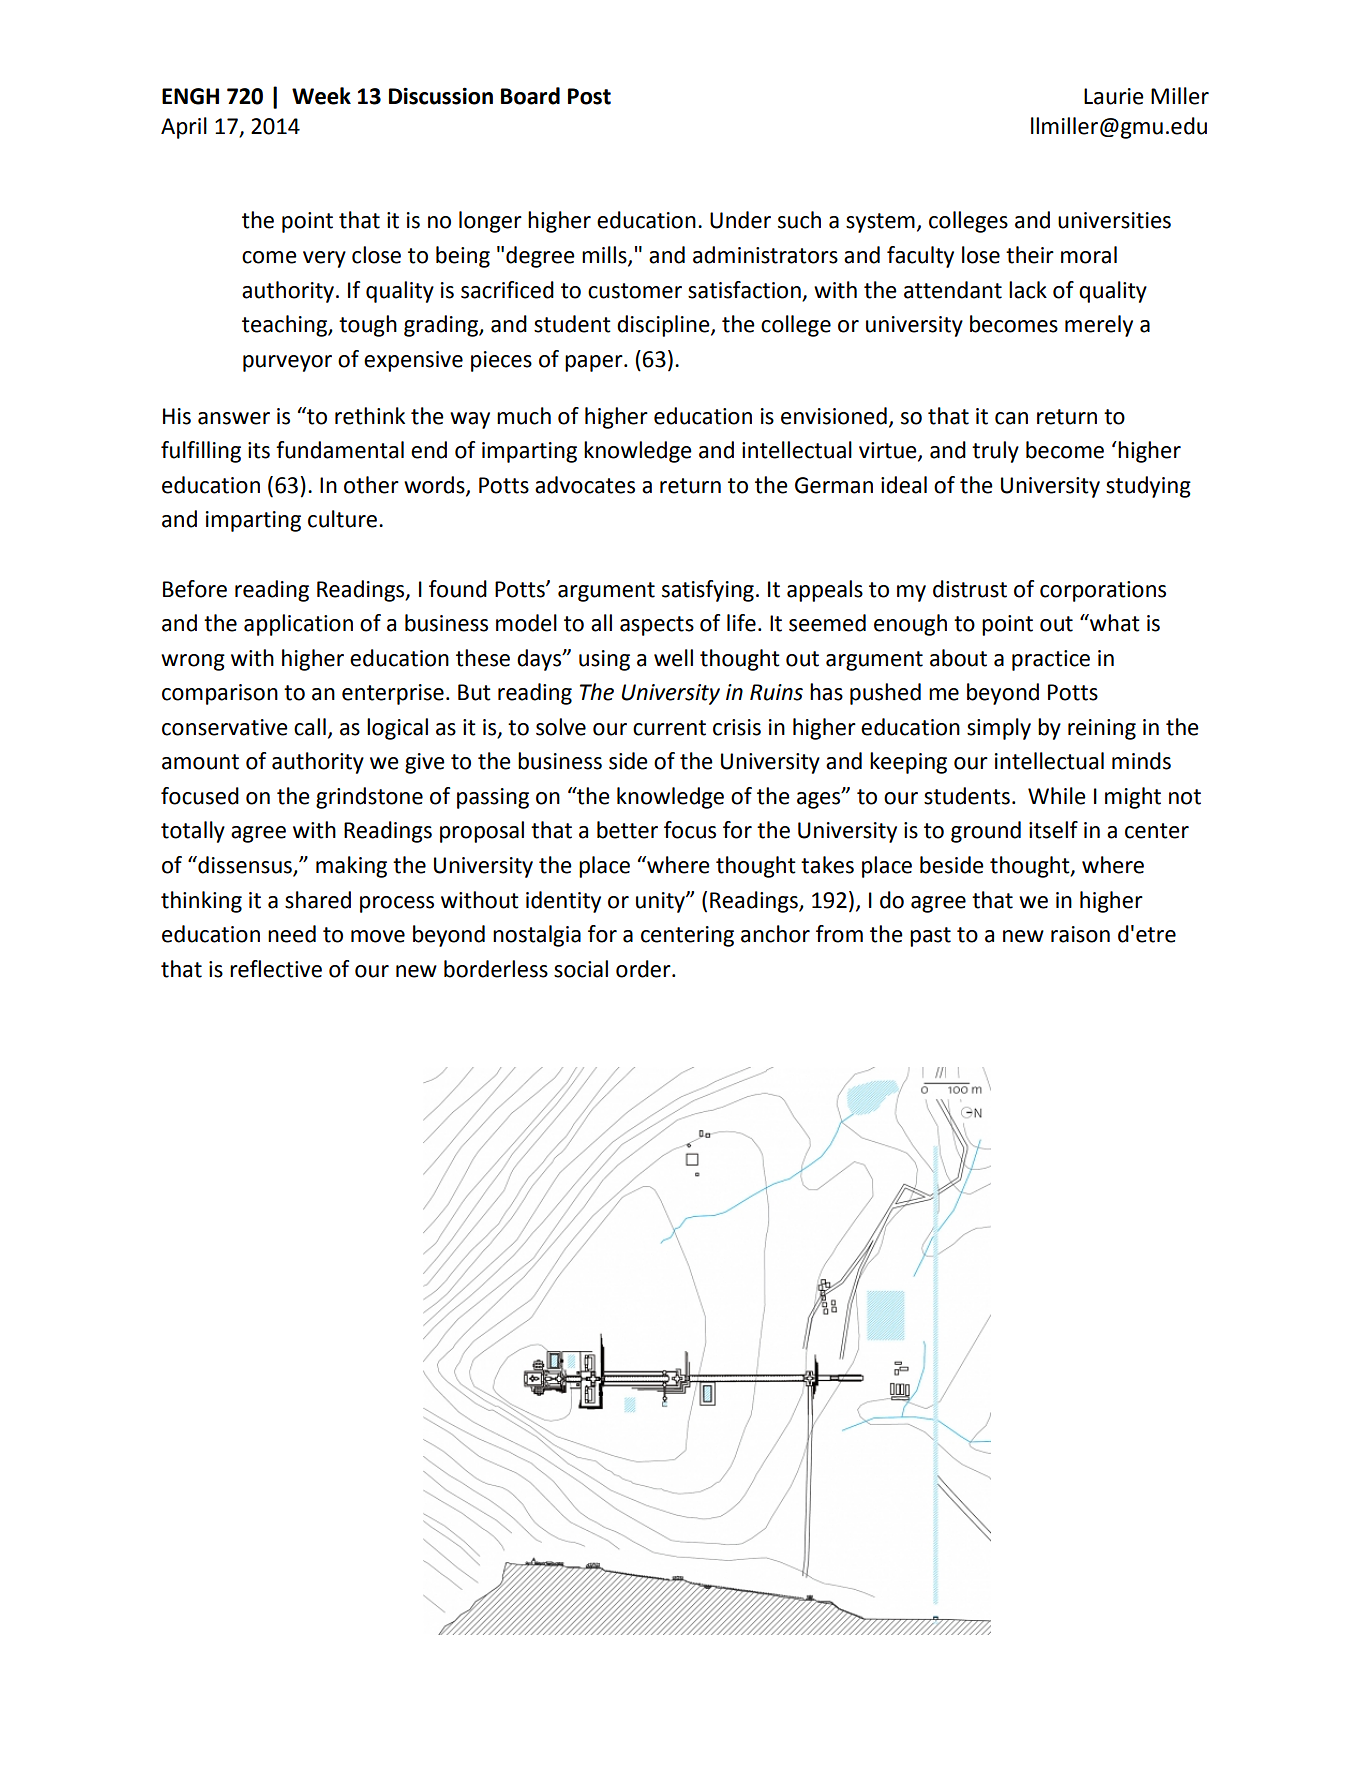  Describe the element at coordinates (669, 728) in the screenshot. I see `current` at that location.
